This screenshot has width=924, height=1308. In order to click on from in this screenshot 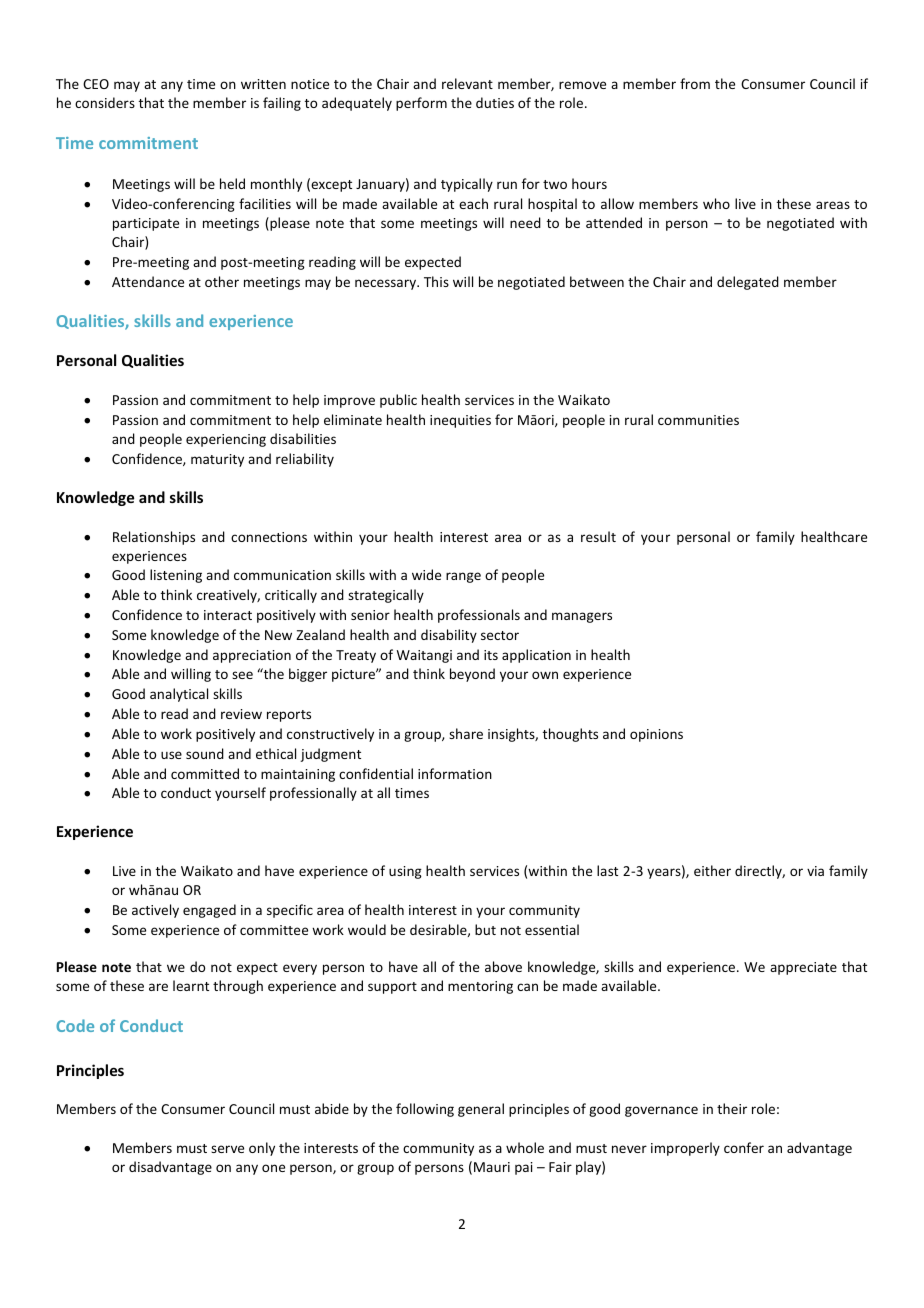, I will do `click(695, 83)`.
